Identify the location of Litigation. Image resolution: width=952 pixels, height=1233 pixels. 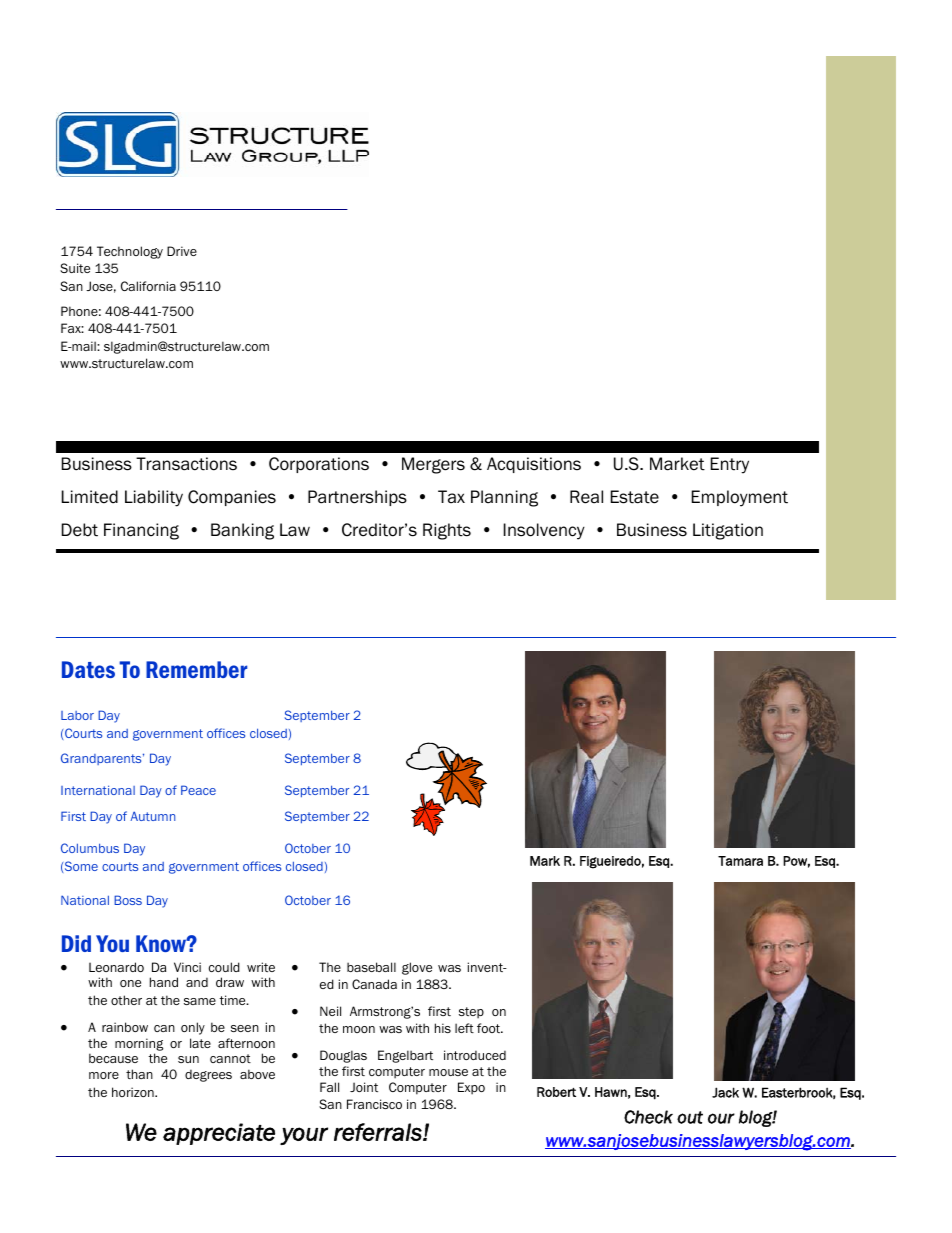
(728, 531).
